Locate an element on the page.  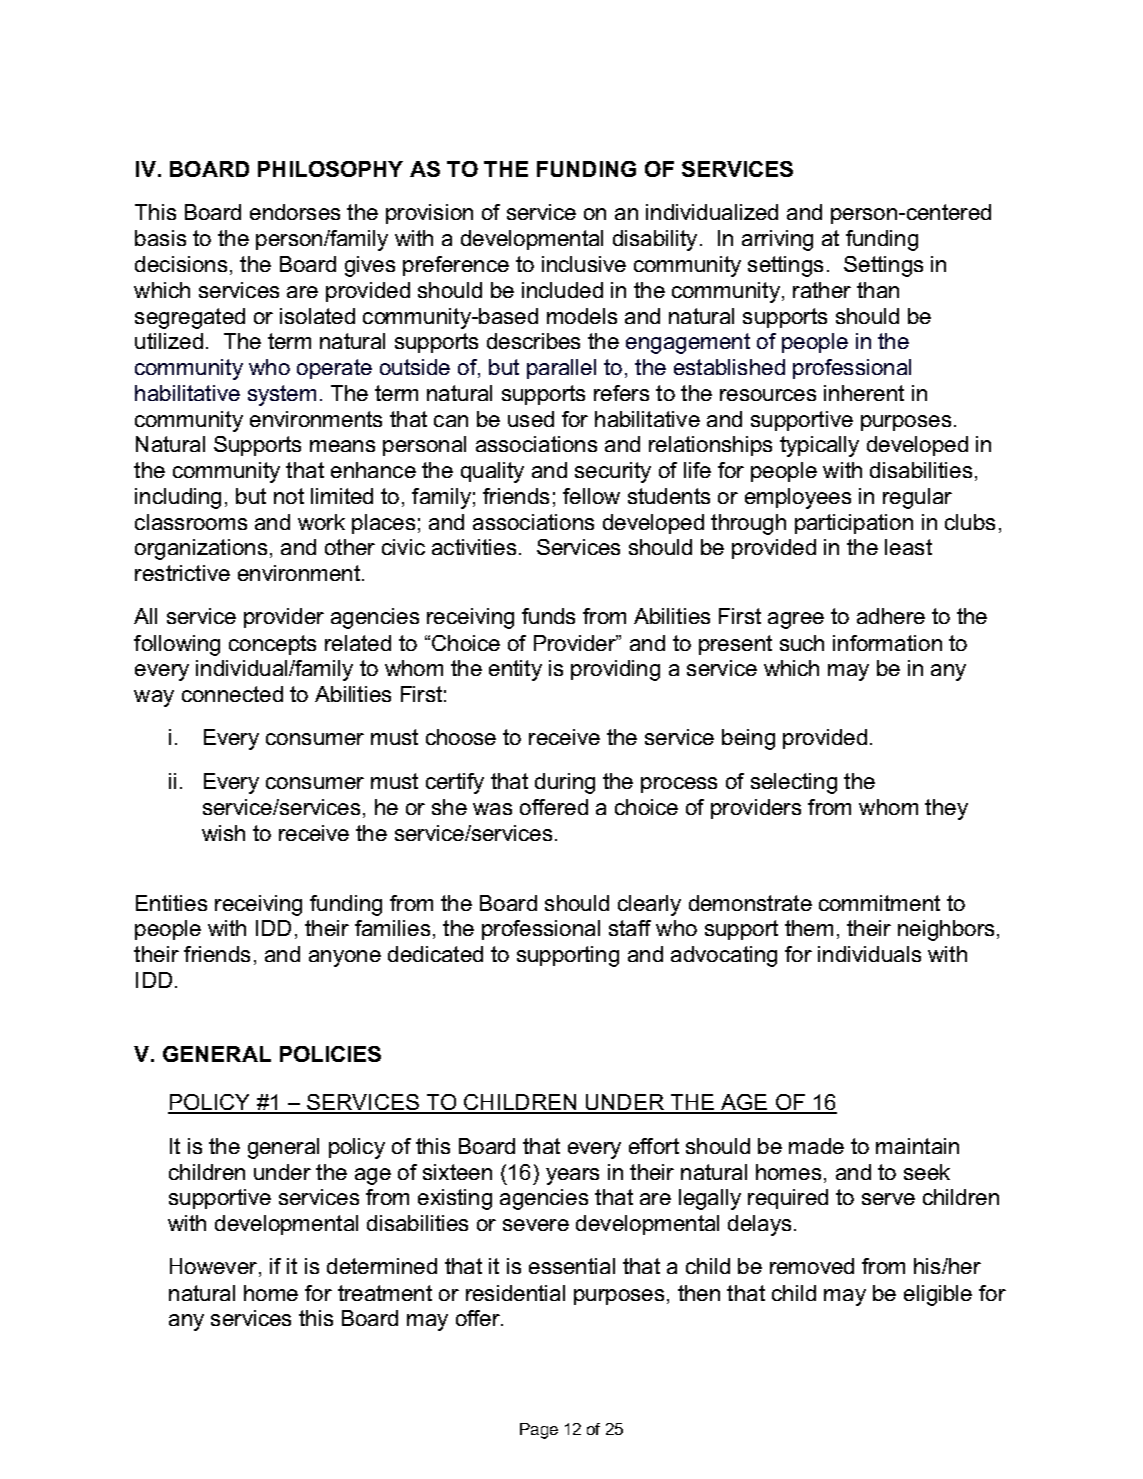
endorses is located at coordinates (295, 212).
